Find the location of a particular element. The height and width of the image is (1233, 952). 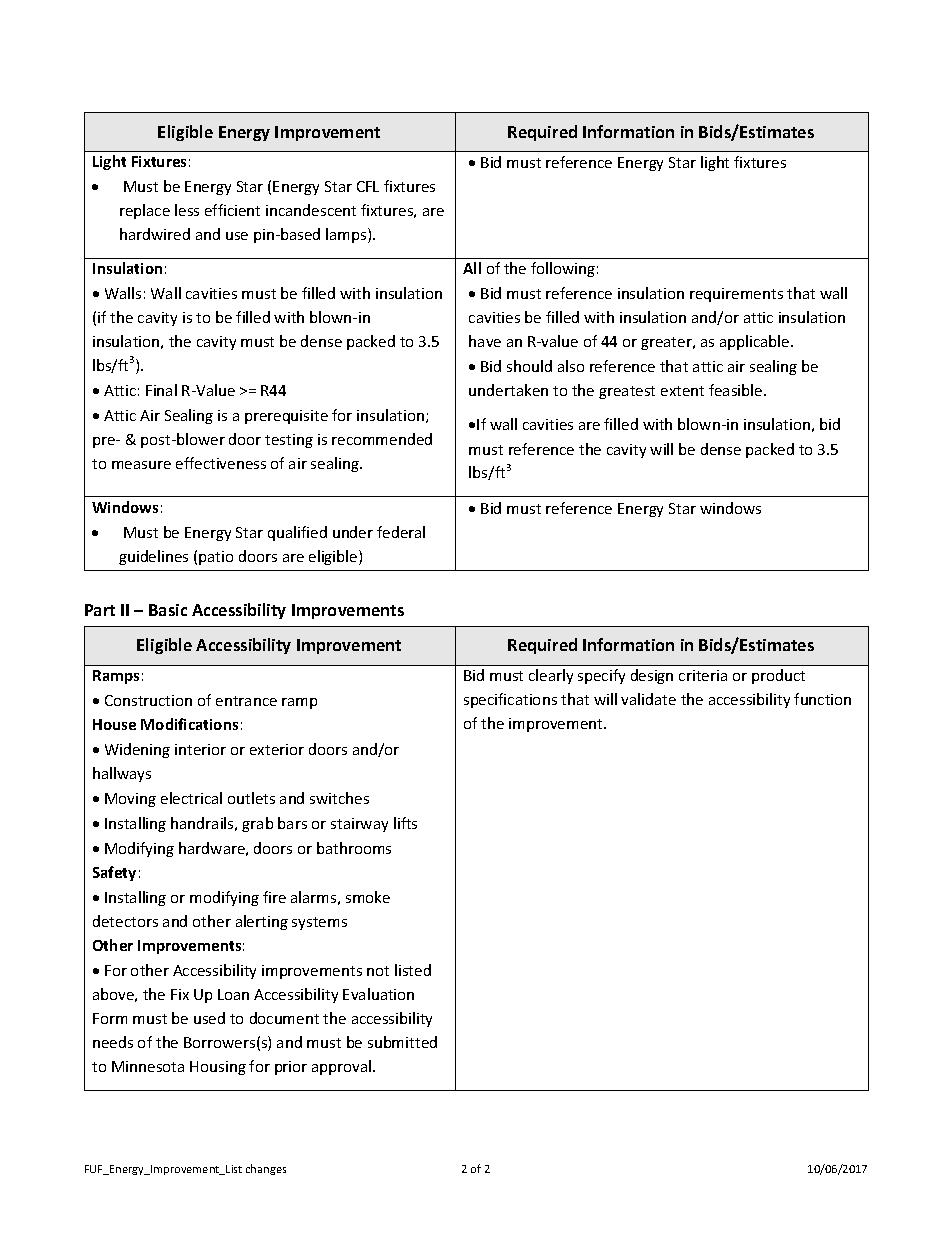

feasible is located at coordinates (737, 390).
